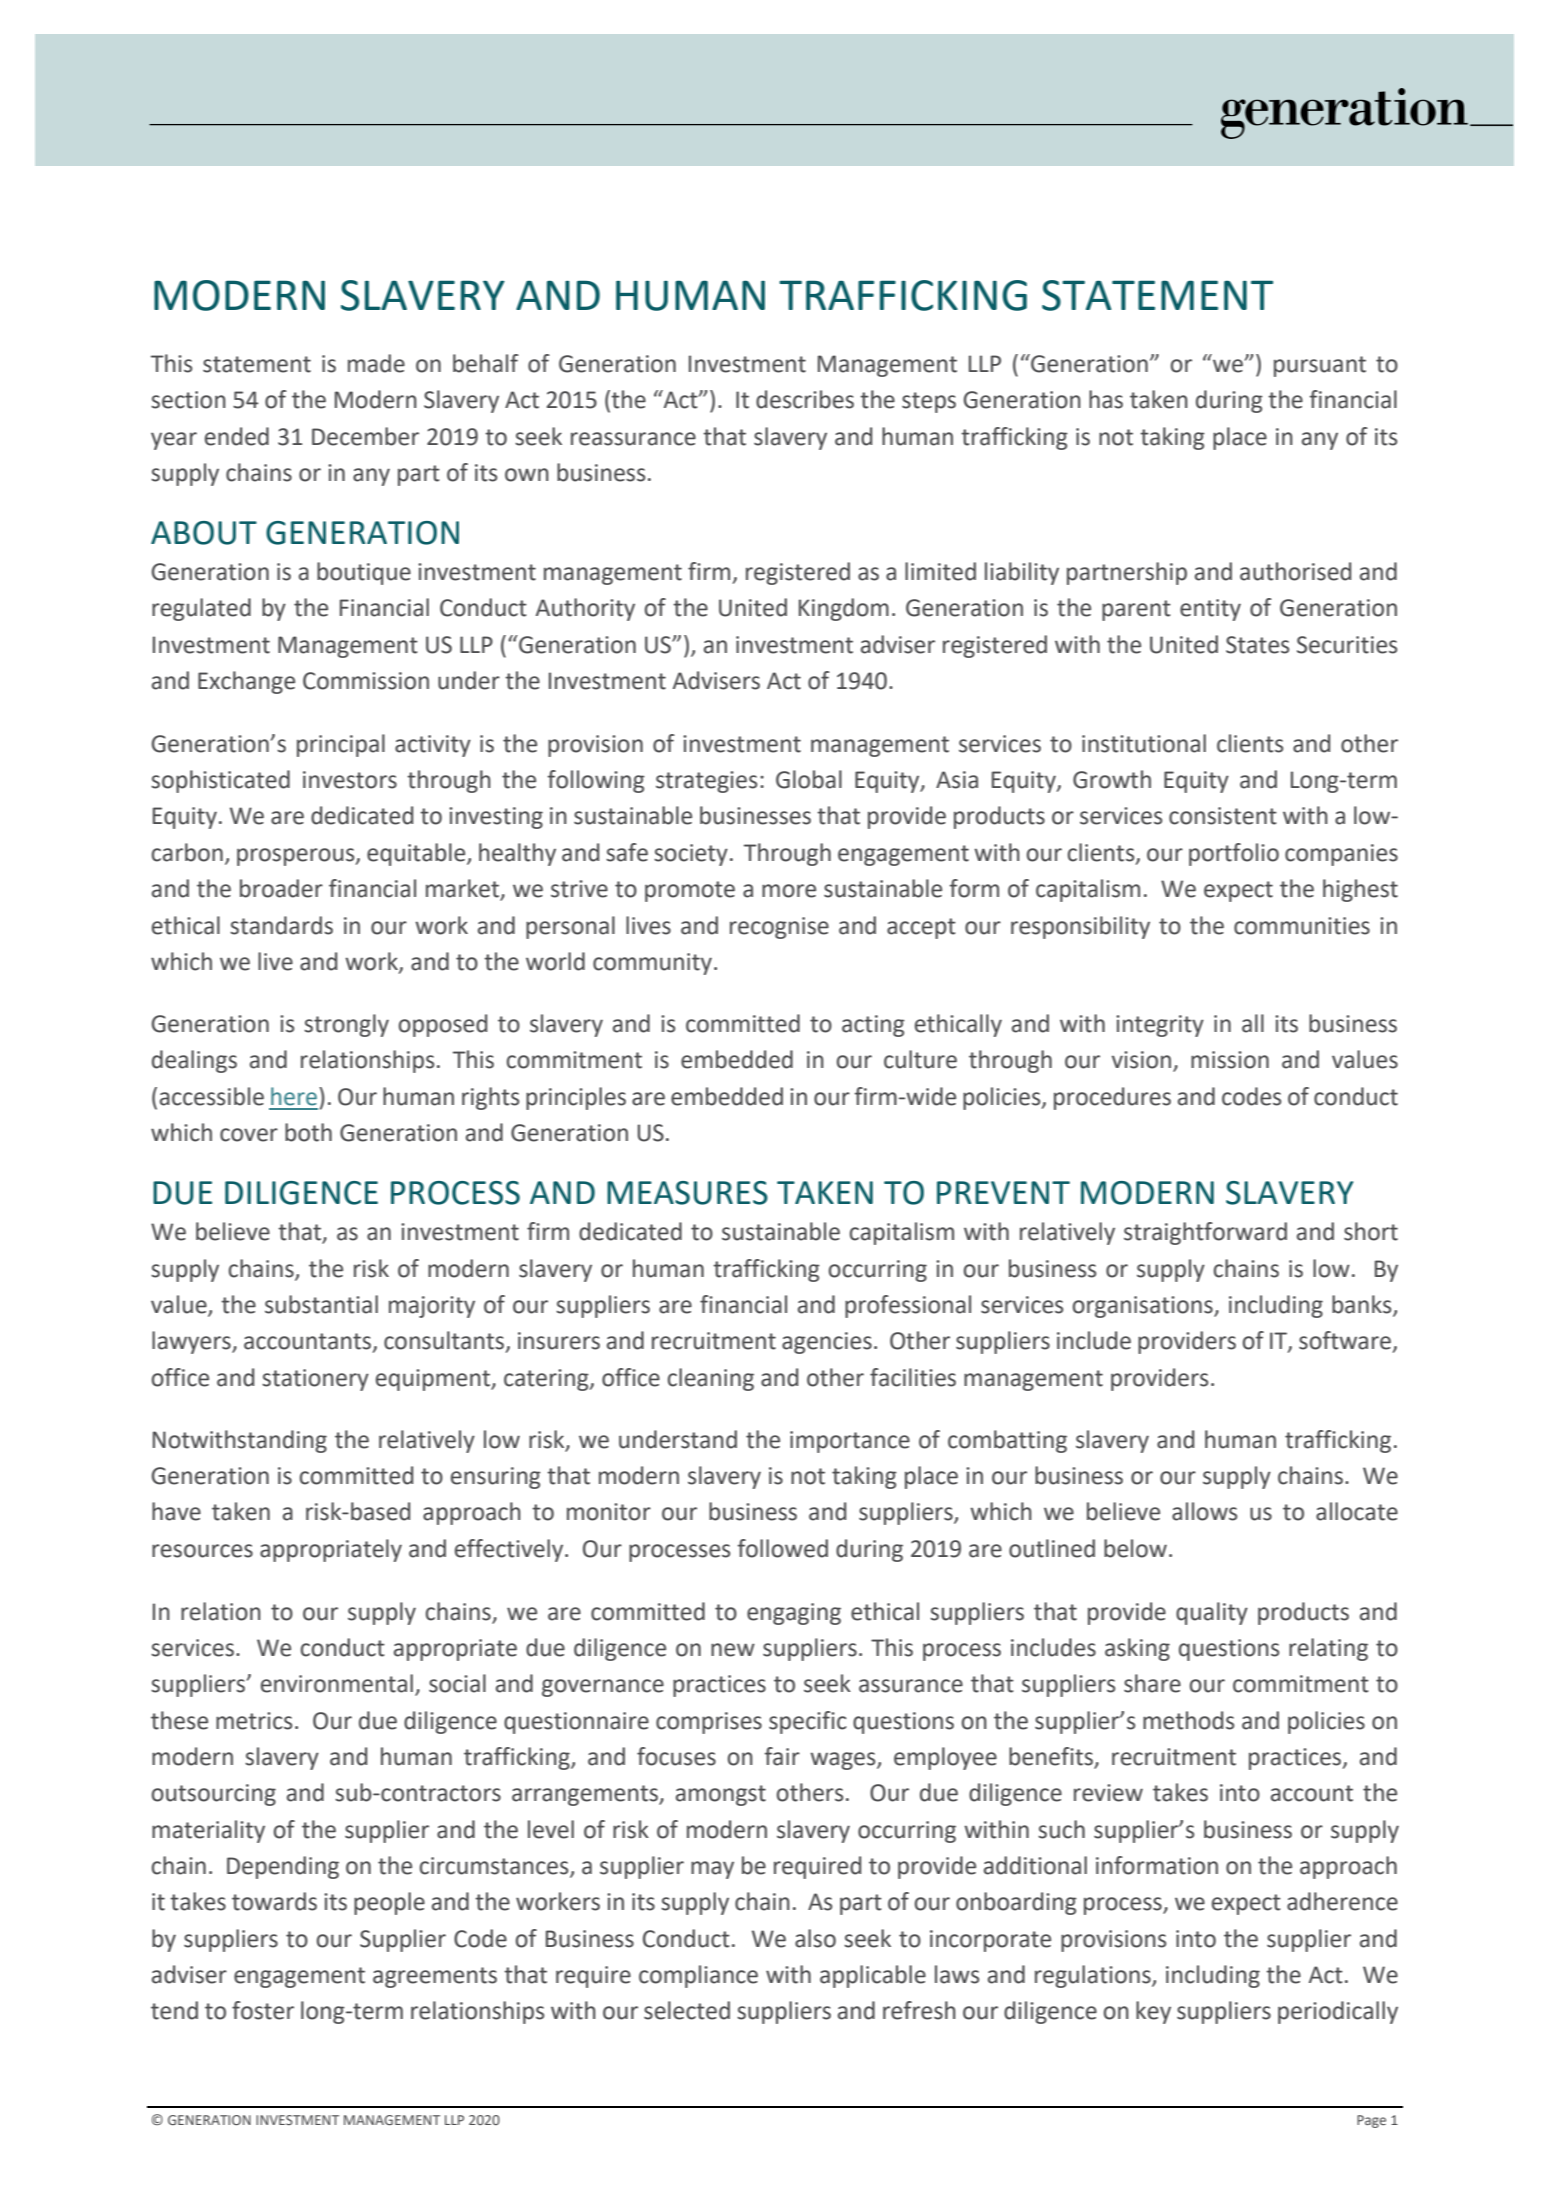 The height and width of the document is (2188, 1546). I want to click on foster, so click(263, 2010).
